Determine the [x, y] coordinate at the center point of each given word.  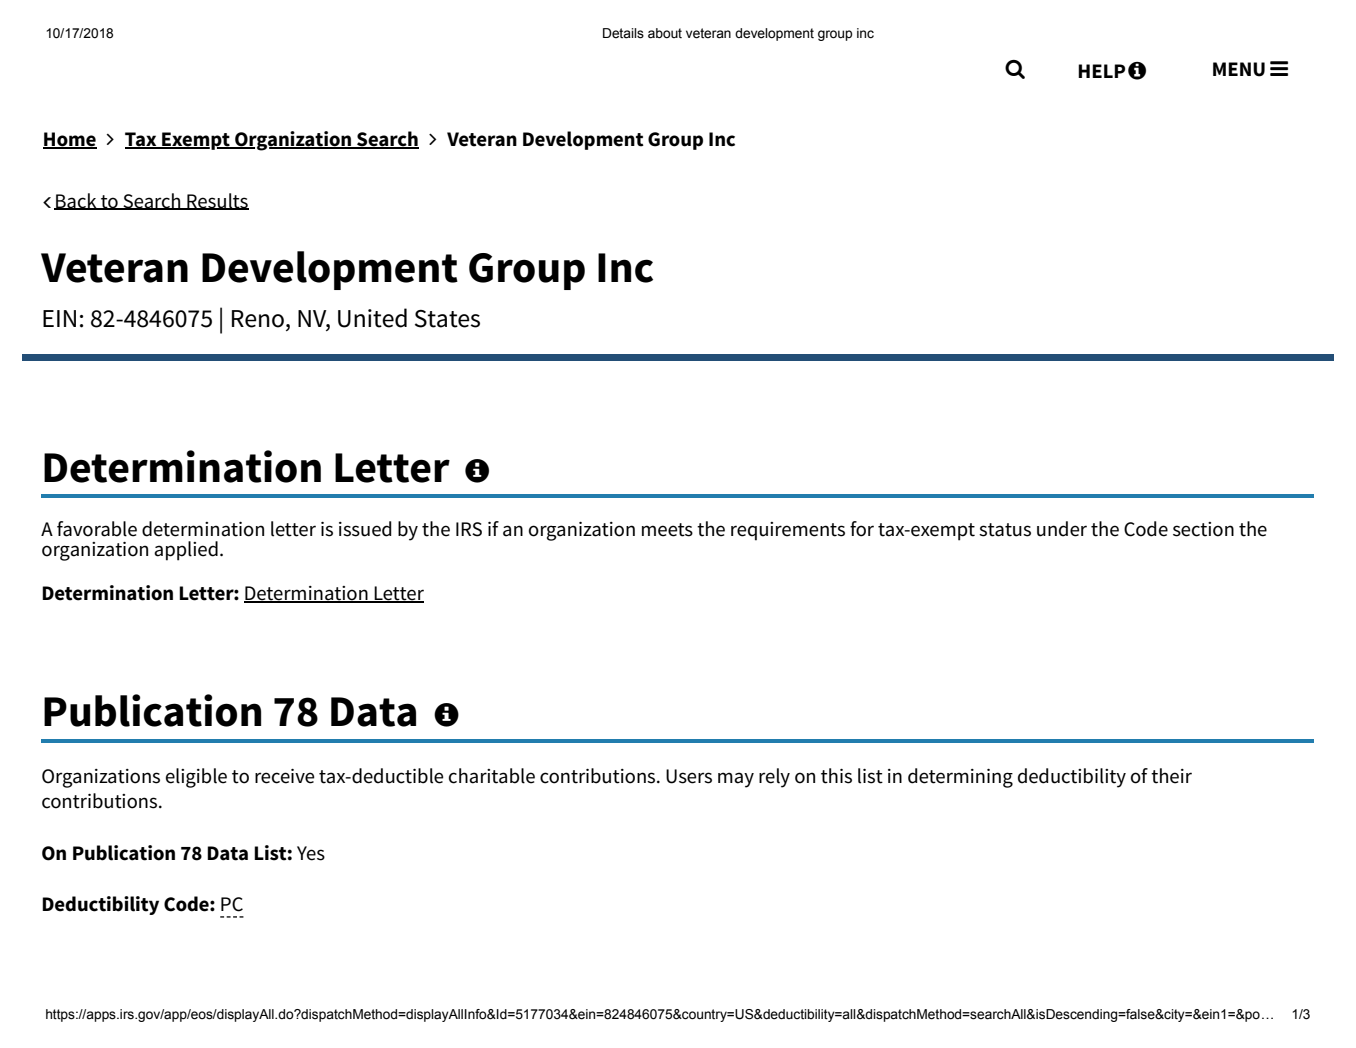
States [447, 319]
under [1062, 529]
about [665, 33]
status [1005, 530]
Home [70, 140]
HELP [1101, 71]
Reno [258, 319]
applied [186, 551]
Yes [311, 853]
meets [667, 530]
